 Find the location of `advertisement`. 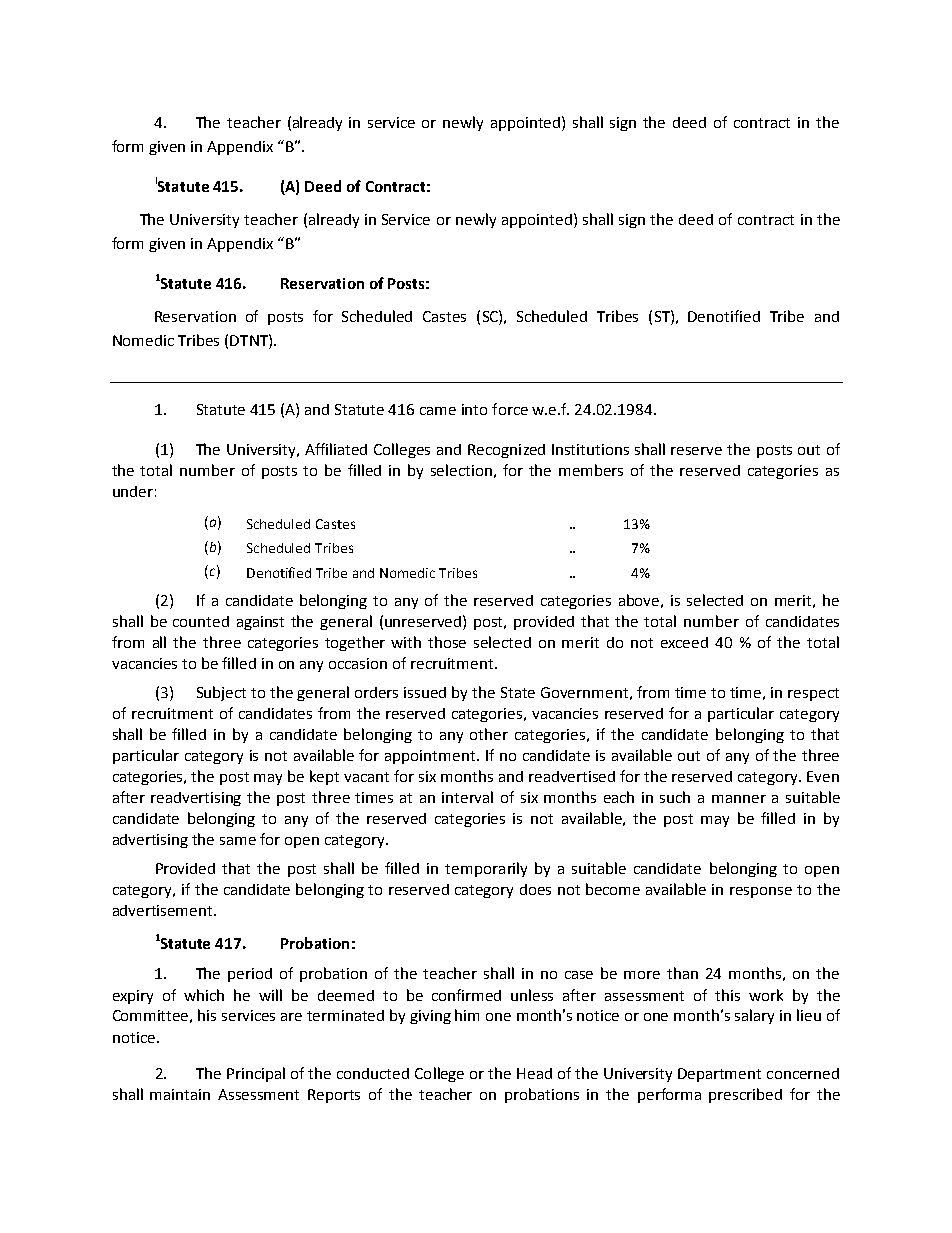

advertisement is located at coordinates (164, 910).
